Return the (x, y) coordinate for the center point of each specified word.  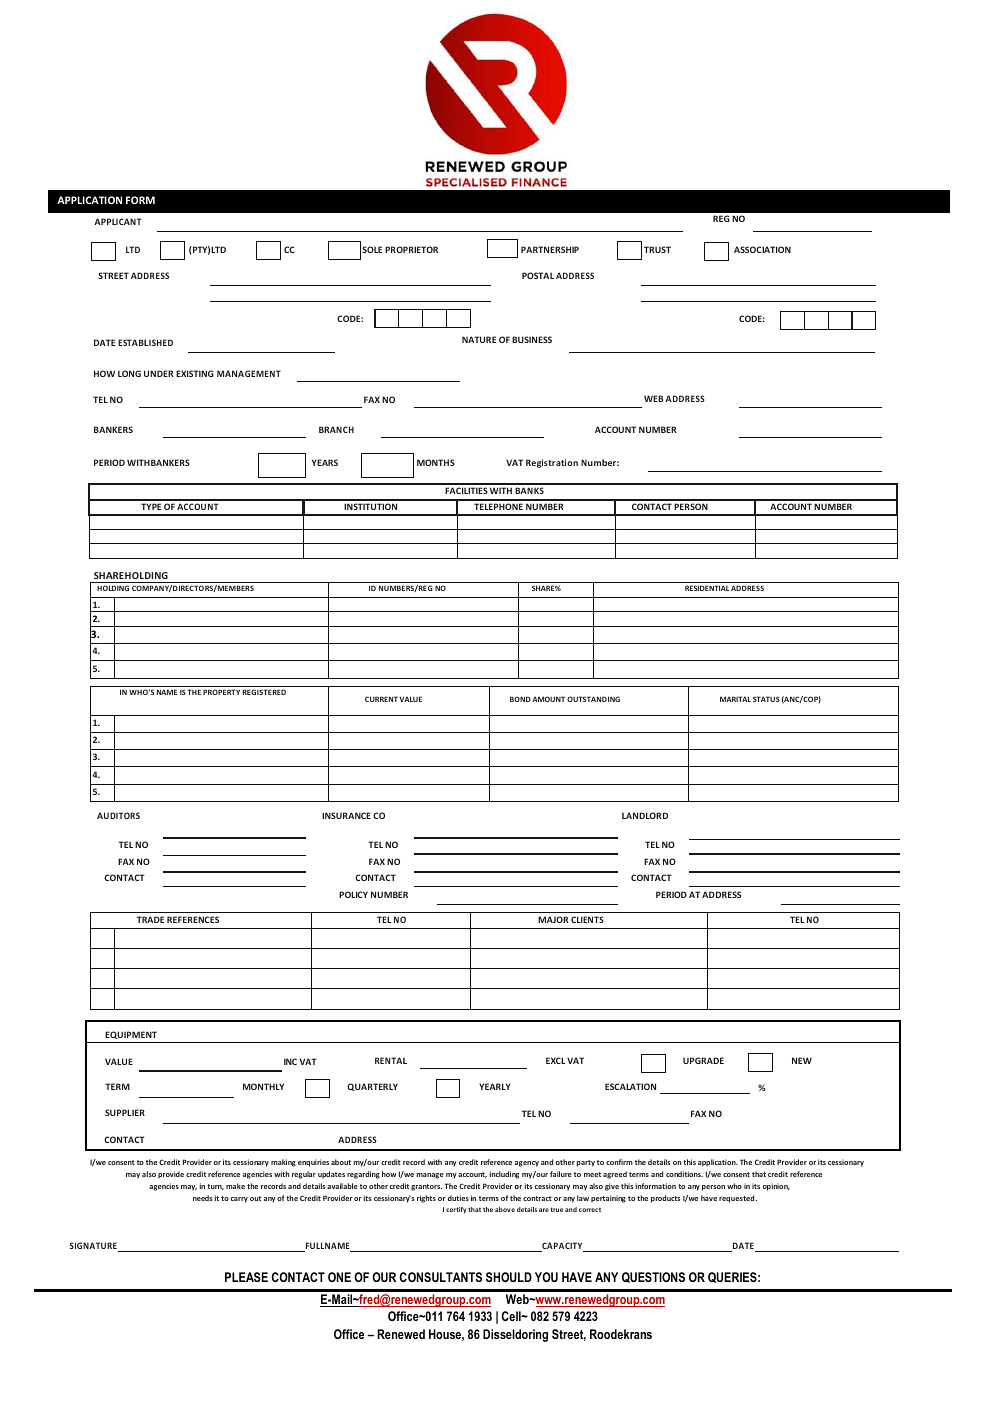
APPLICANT (117, 221)
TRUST (657, 249)
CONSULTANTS (440, 1277)
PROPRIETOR (411, 249)
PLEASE (246, 1277)
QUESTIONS (653, 1277)
